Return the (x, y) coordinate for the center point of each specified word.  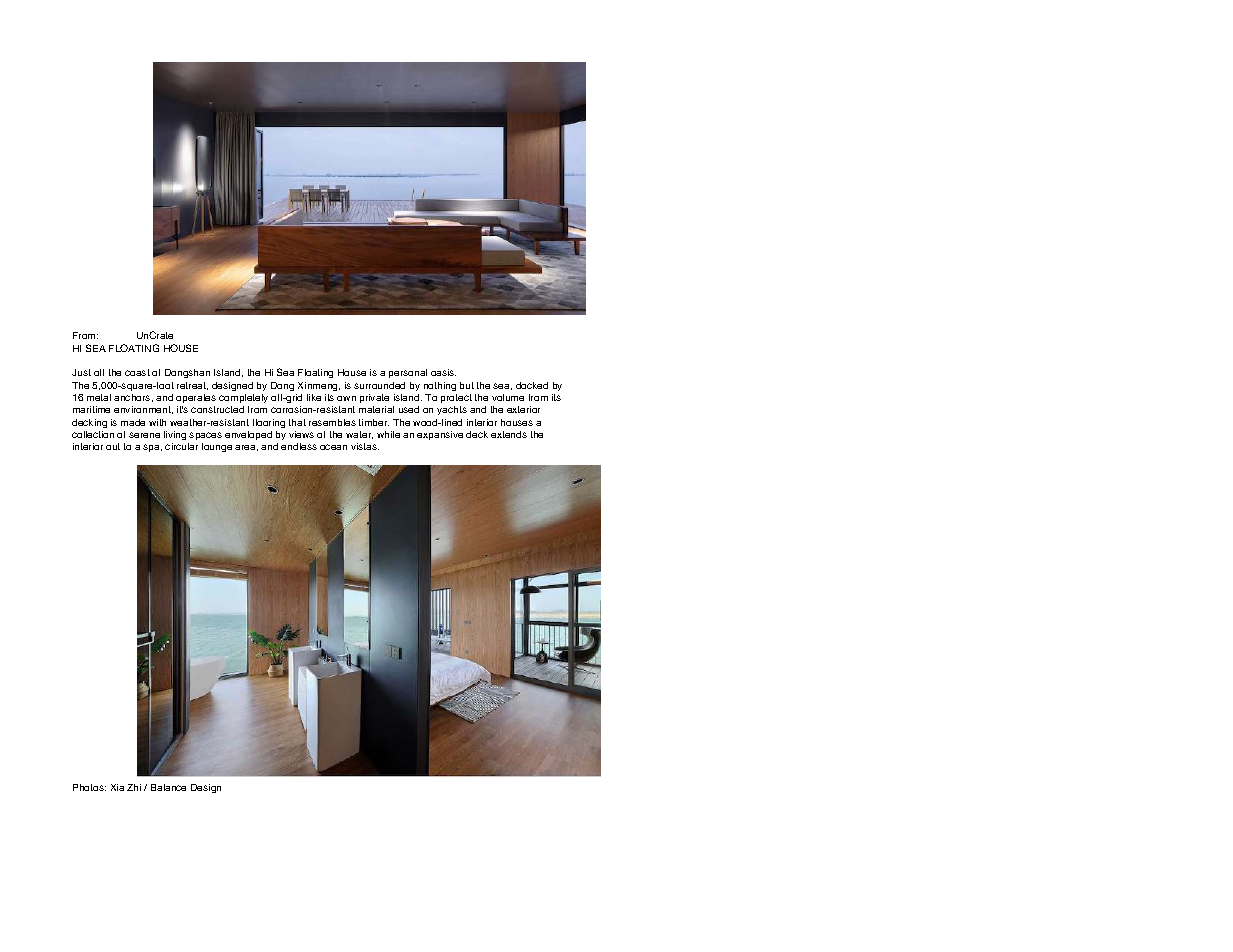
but (467, 385)
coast (137, 372)
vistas (365, 446)
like (314, 397)
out (113, 446)
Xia (117, 787)
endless (299, 446)
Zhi (134, 787)
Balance (168, 787)
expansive (440, 435)
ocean (333, 447)
